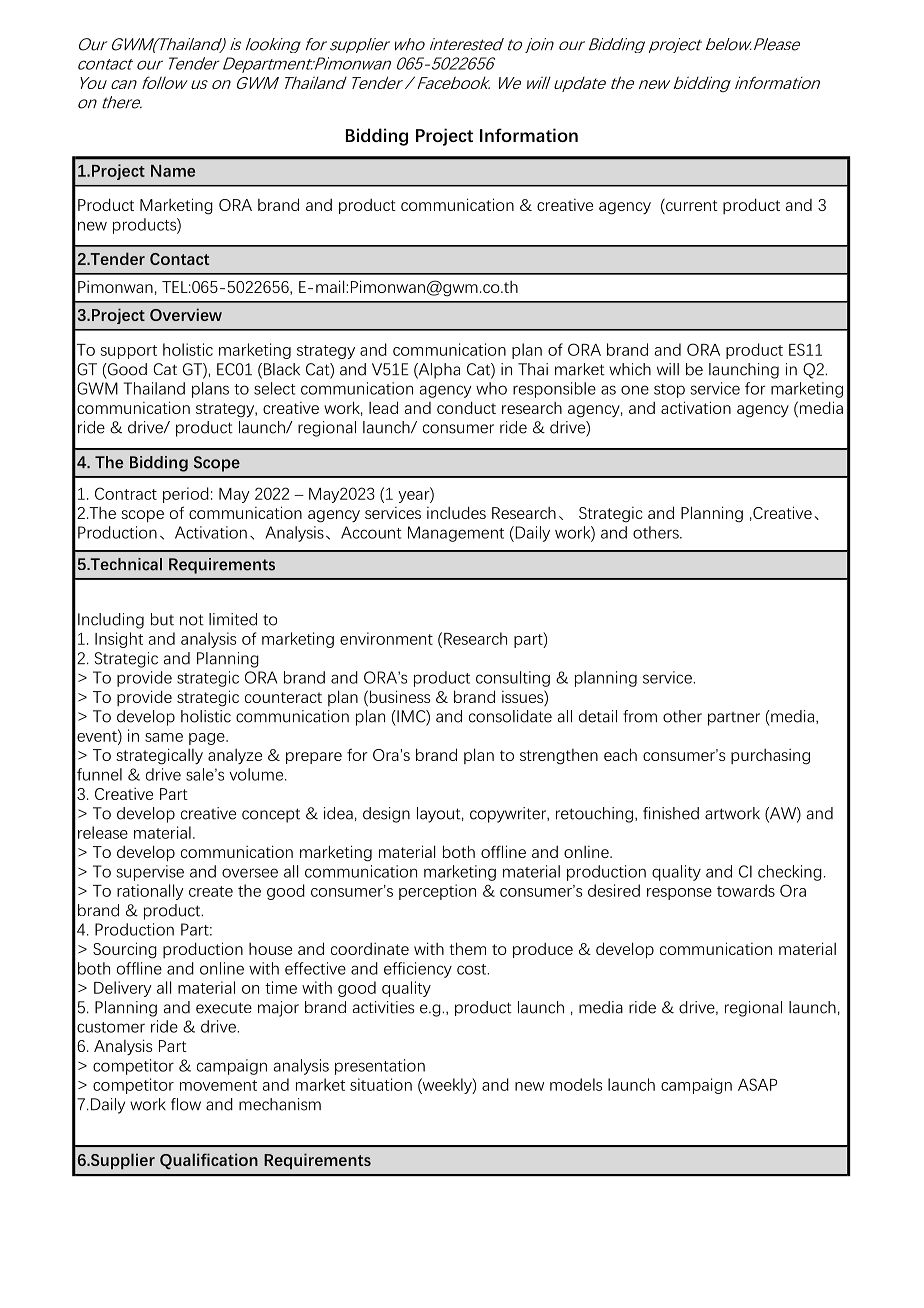 The image size is (924, 1308). What do you see at coordinates (186, 495) in the image?
I see `period` at bounding box center [186, 495].
